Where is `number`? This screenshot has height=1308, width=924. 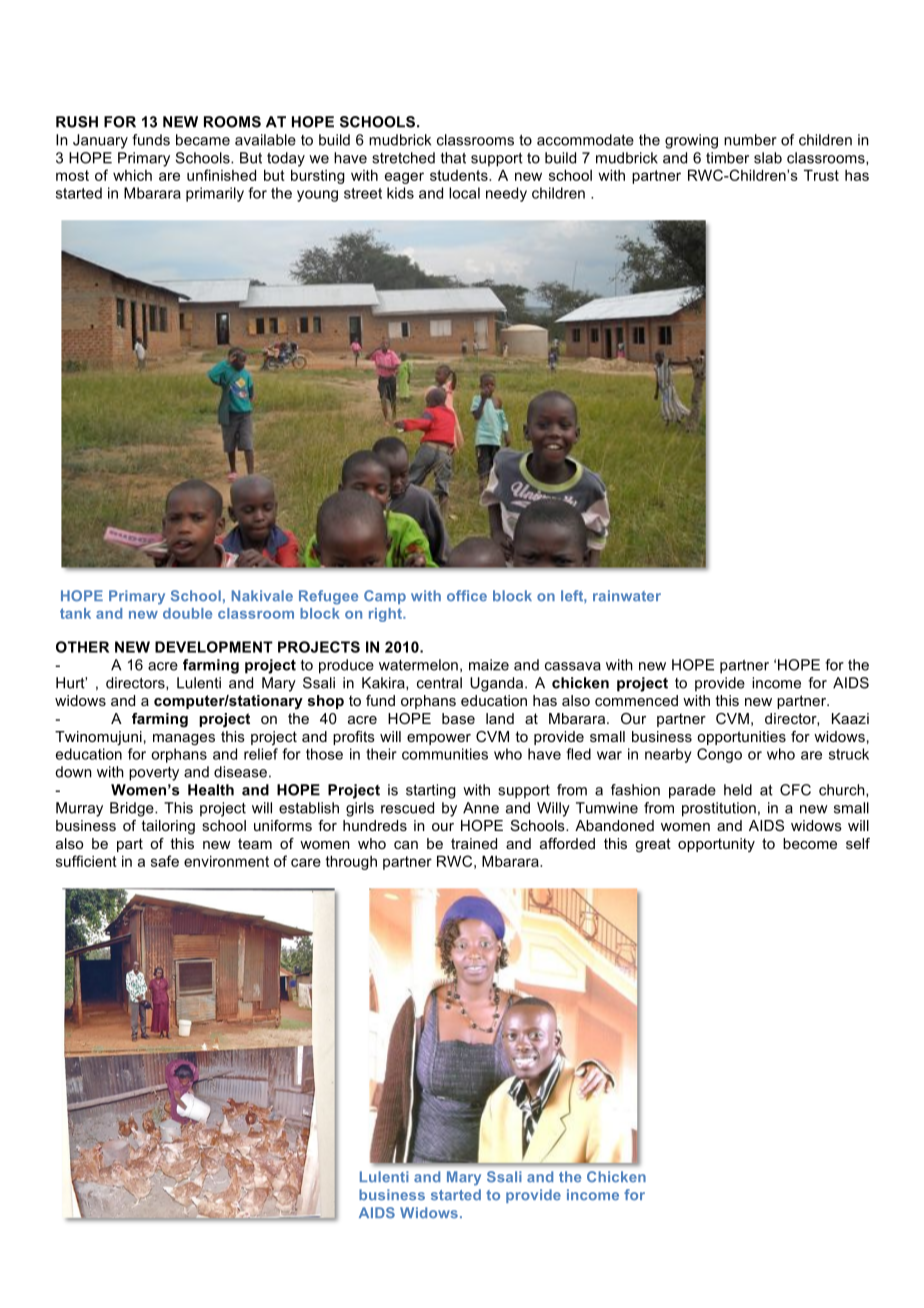
number is located at coordinates (750, 140).
